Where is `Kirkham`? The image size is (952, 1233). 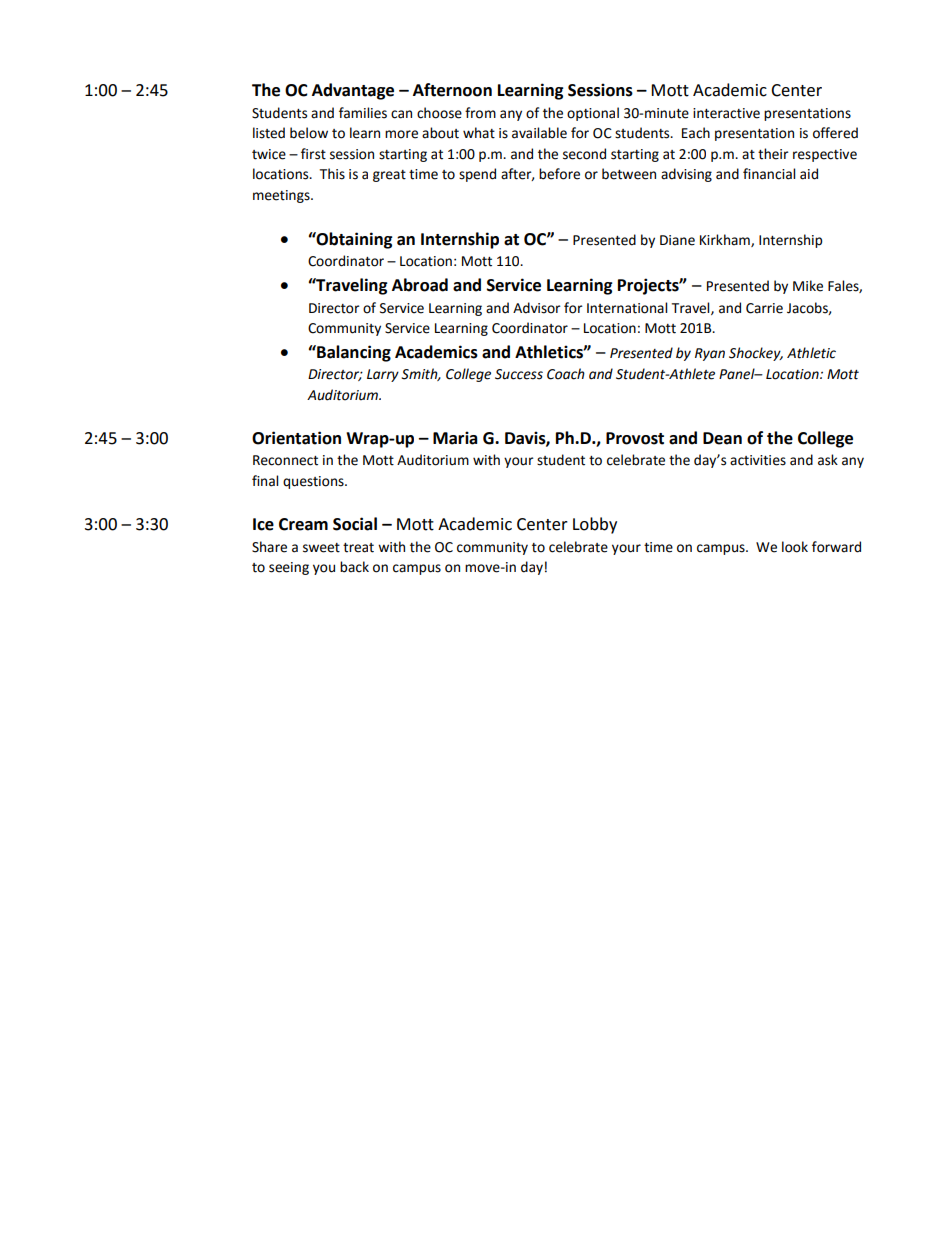 Kirkham is located at coordinates (726, 240).
